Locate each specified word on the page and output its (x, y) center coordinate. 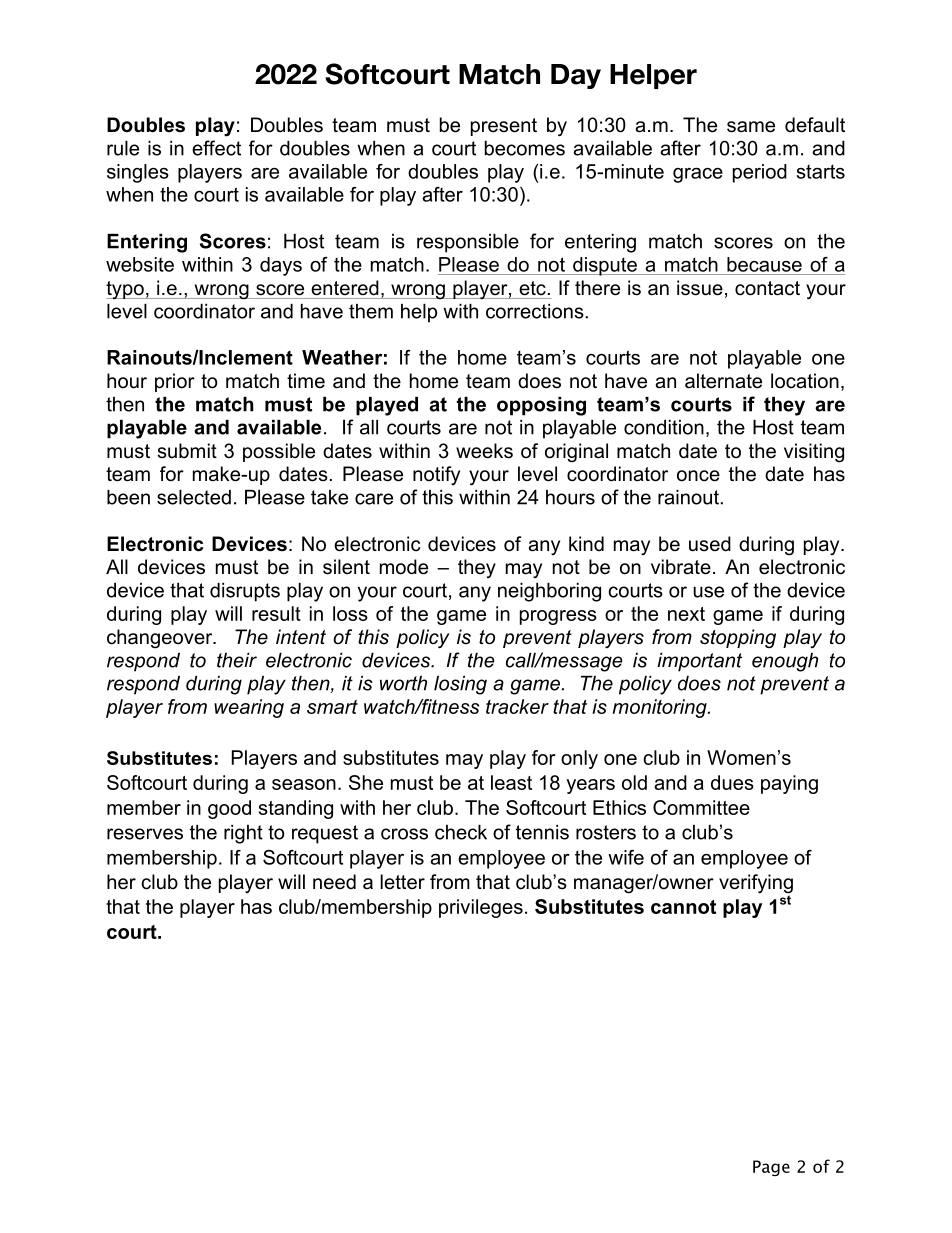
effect (216, 148)
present (504, 127)
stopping (738, 638)
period (760, 173)
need (334, 882)
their (237, 660)
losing (460, 685)
